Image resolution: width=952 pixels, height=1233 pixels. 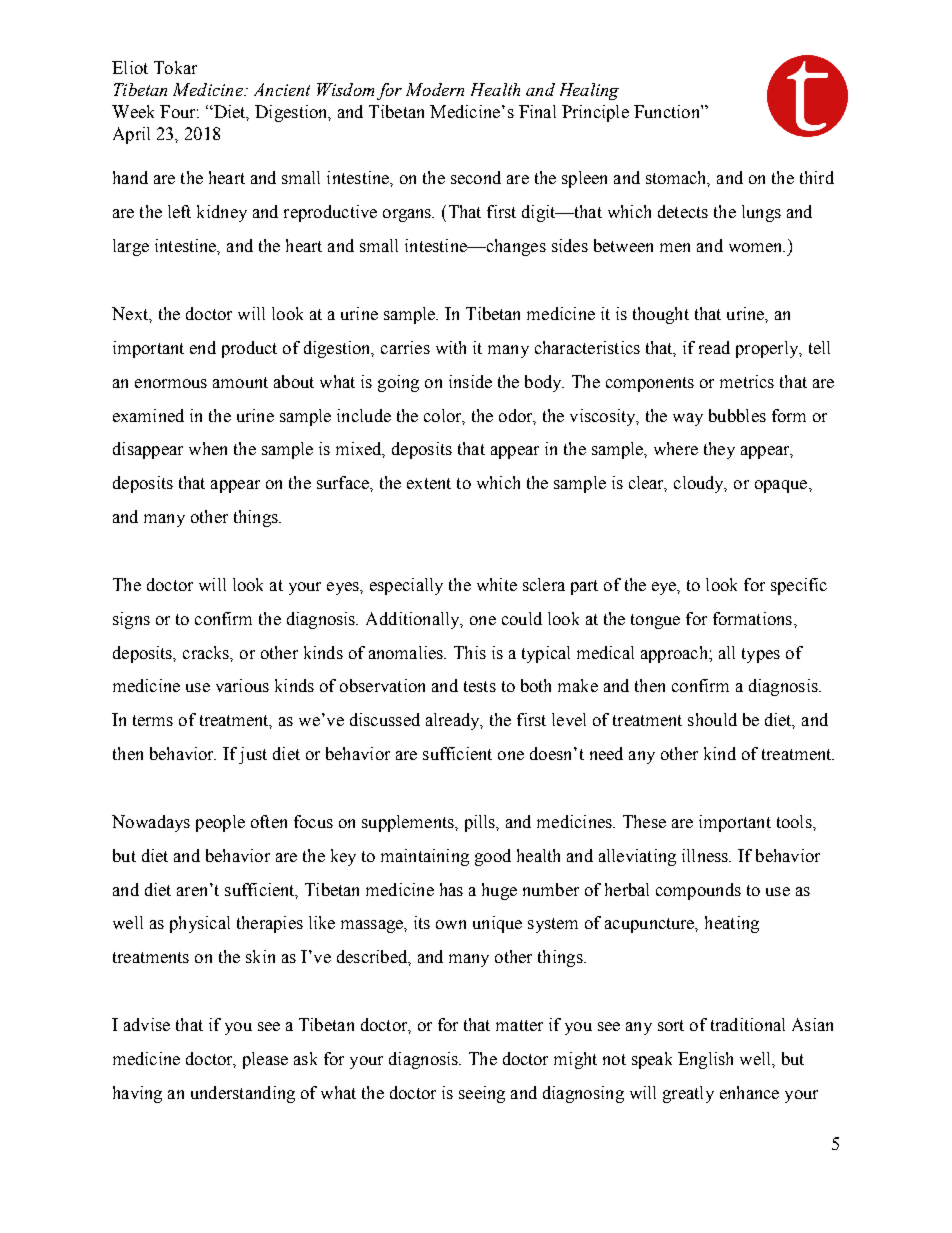 What do you see at coordinates (131, 620) in the screenshot?
I see `signs` at bounding box center [131, 620].
